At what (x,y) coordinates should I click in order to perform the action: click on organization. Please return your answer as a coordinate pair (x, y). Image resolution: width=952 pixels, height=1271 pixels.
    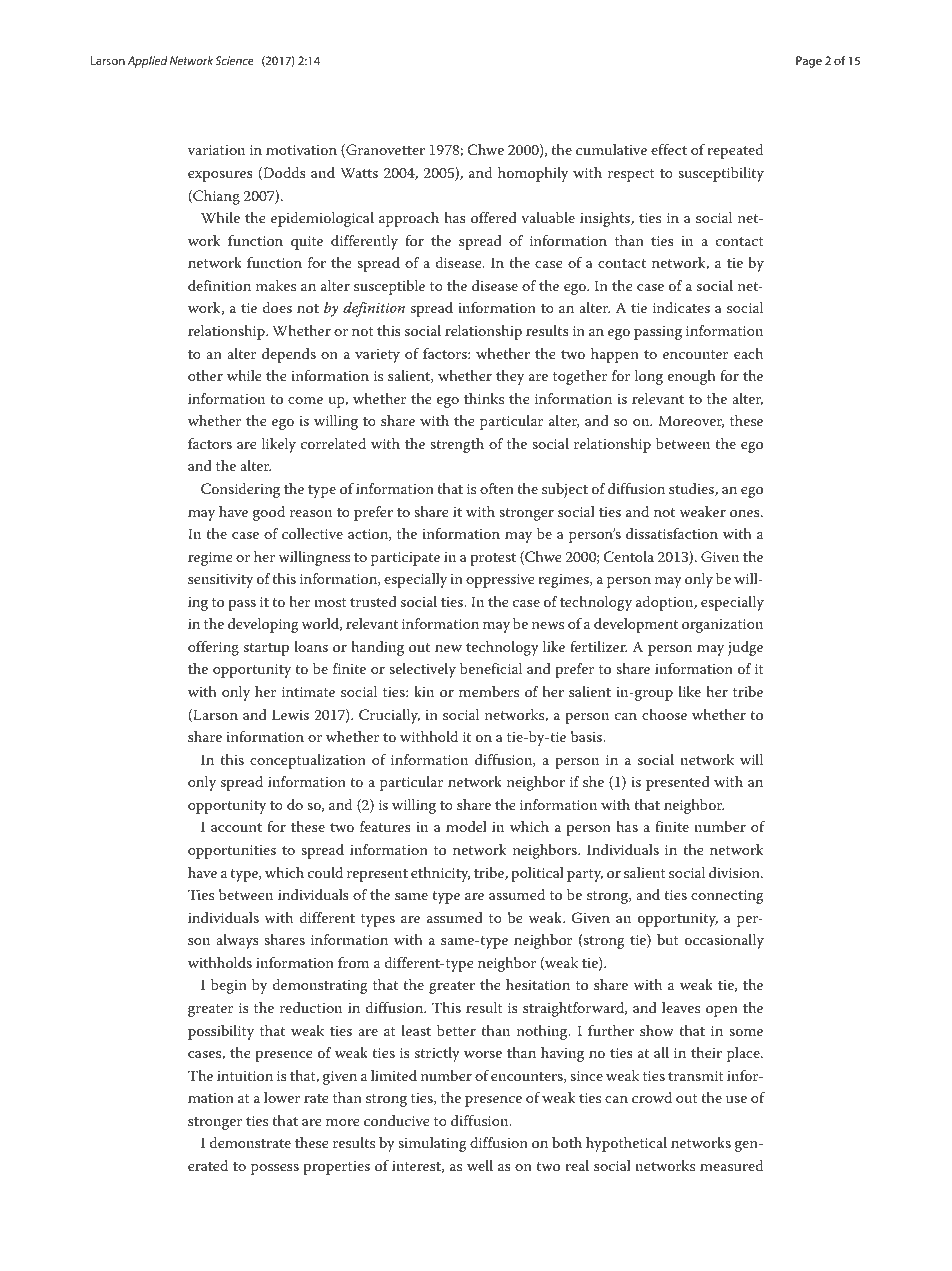
    Looking at the image, I should click on (722, 626).
